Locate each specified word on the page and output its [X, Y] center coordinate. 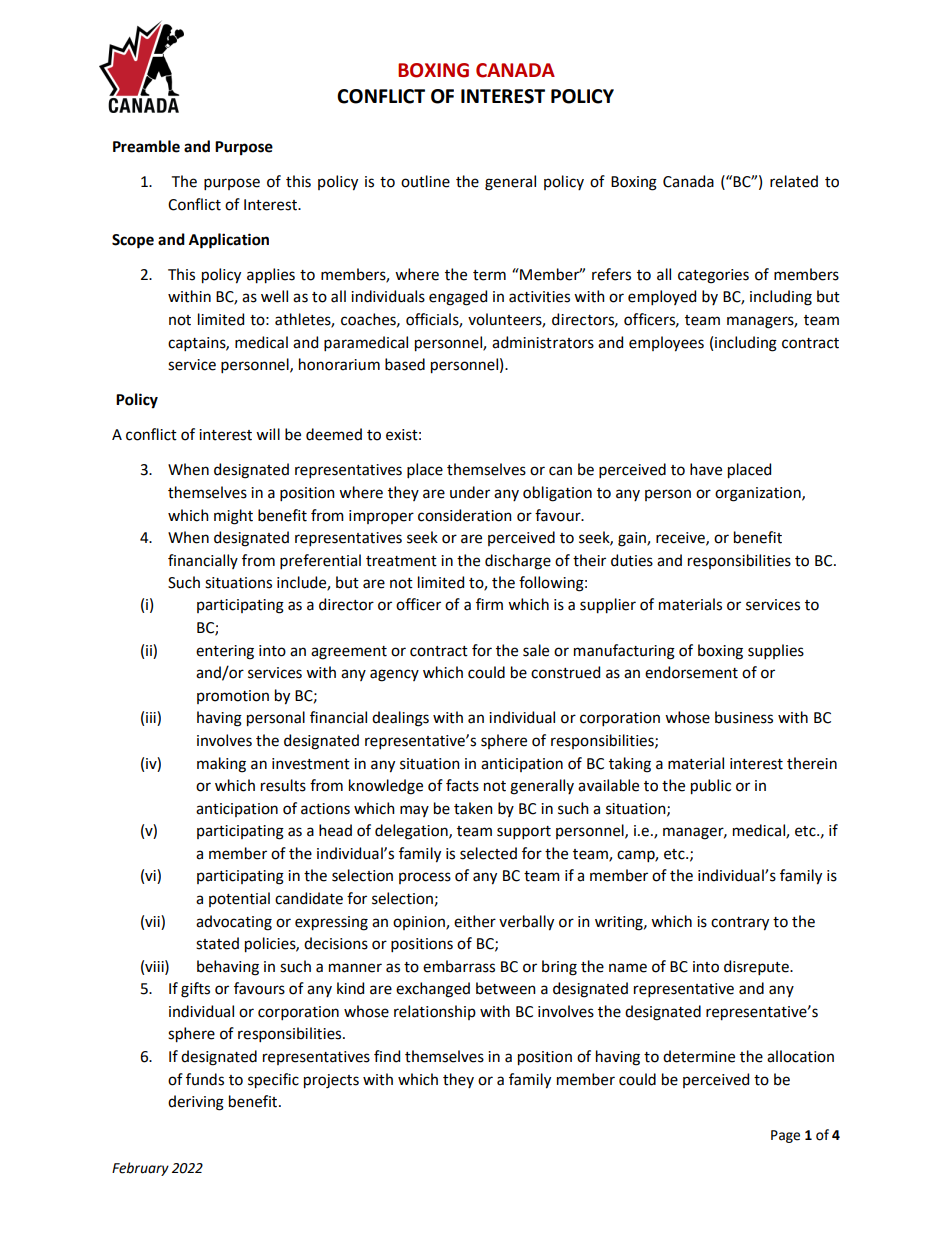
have [706, 469]
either [475, 921]
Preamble [146, 146]
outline [425, 181]
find [387, 1056]
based [405, 364]
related [794, 181]
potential [239, 899]
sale [536, 650]
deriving [196, 1103]
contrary [740, 924]
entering [225, 652]
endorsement [691, 672]
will [268, 434]
